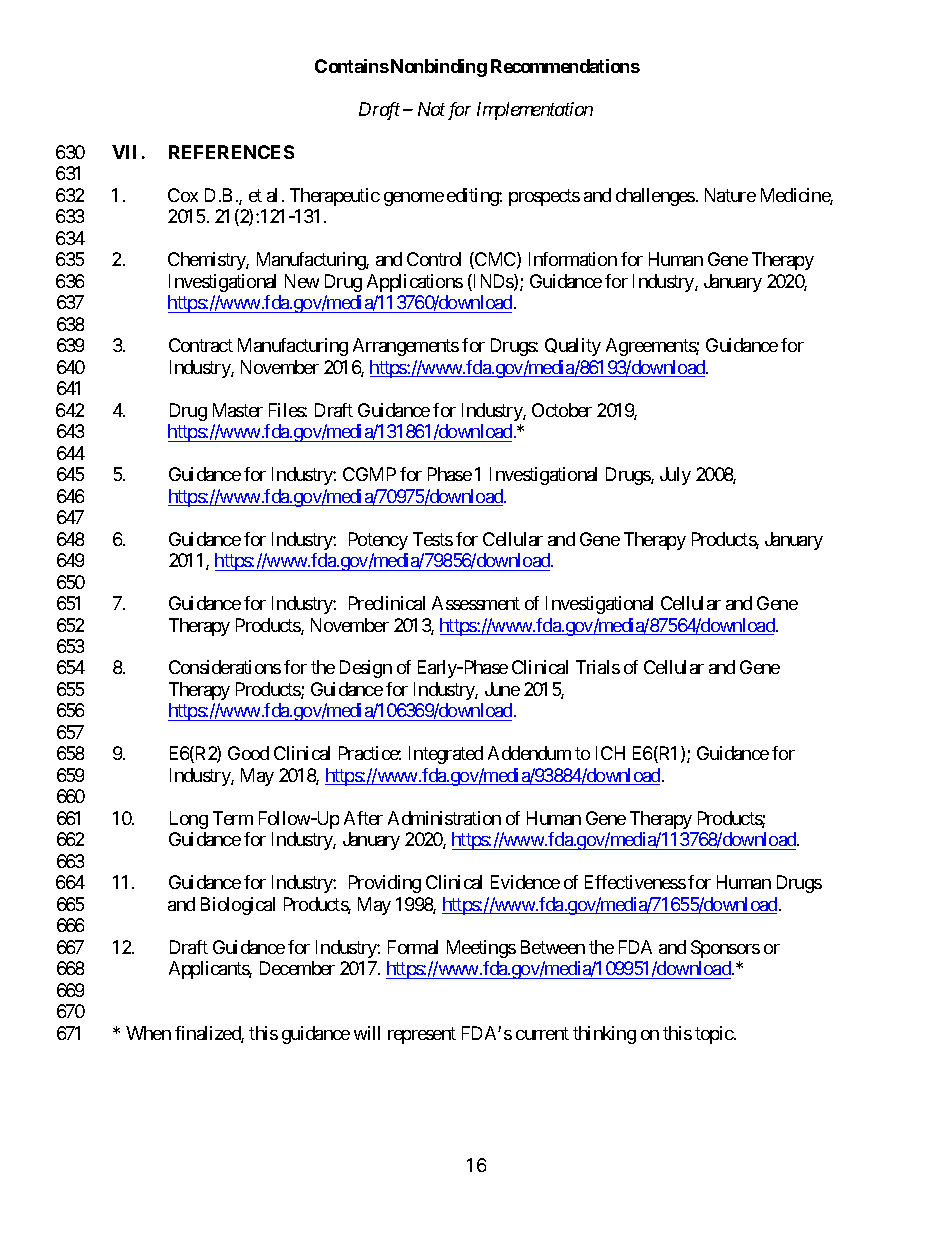  I want to click on When, so click(148, 1033).
